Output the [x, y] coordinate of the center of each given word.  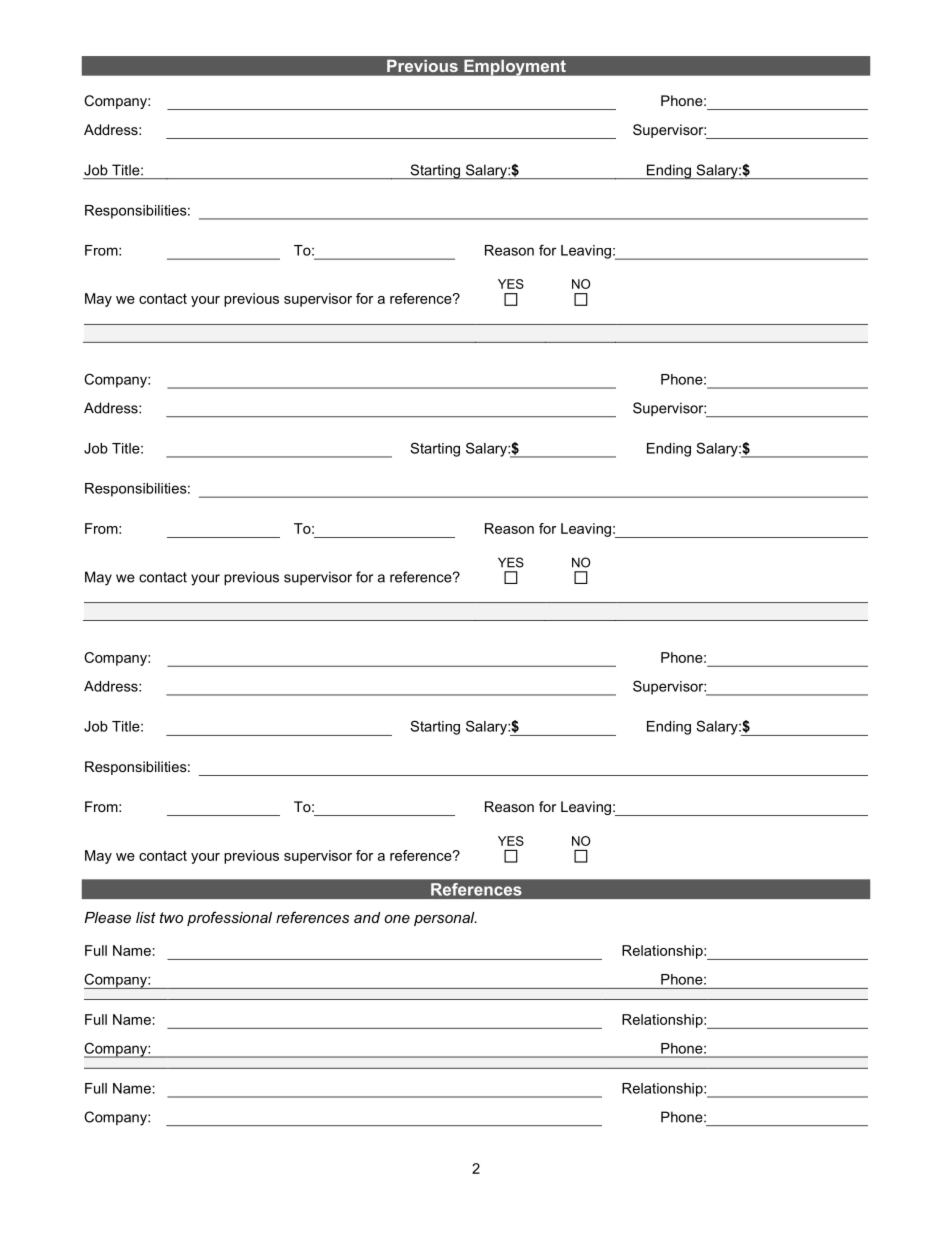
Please [107, 917]
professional [229, 918]
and [367, 917]
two [171, 917]
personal [445, 919]
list [146, 917]
